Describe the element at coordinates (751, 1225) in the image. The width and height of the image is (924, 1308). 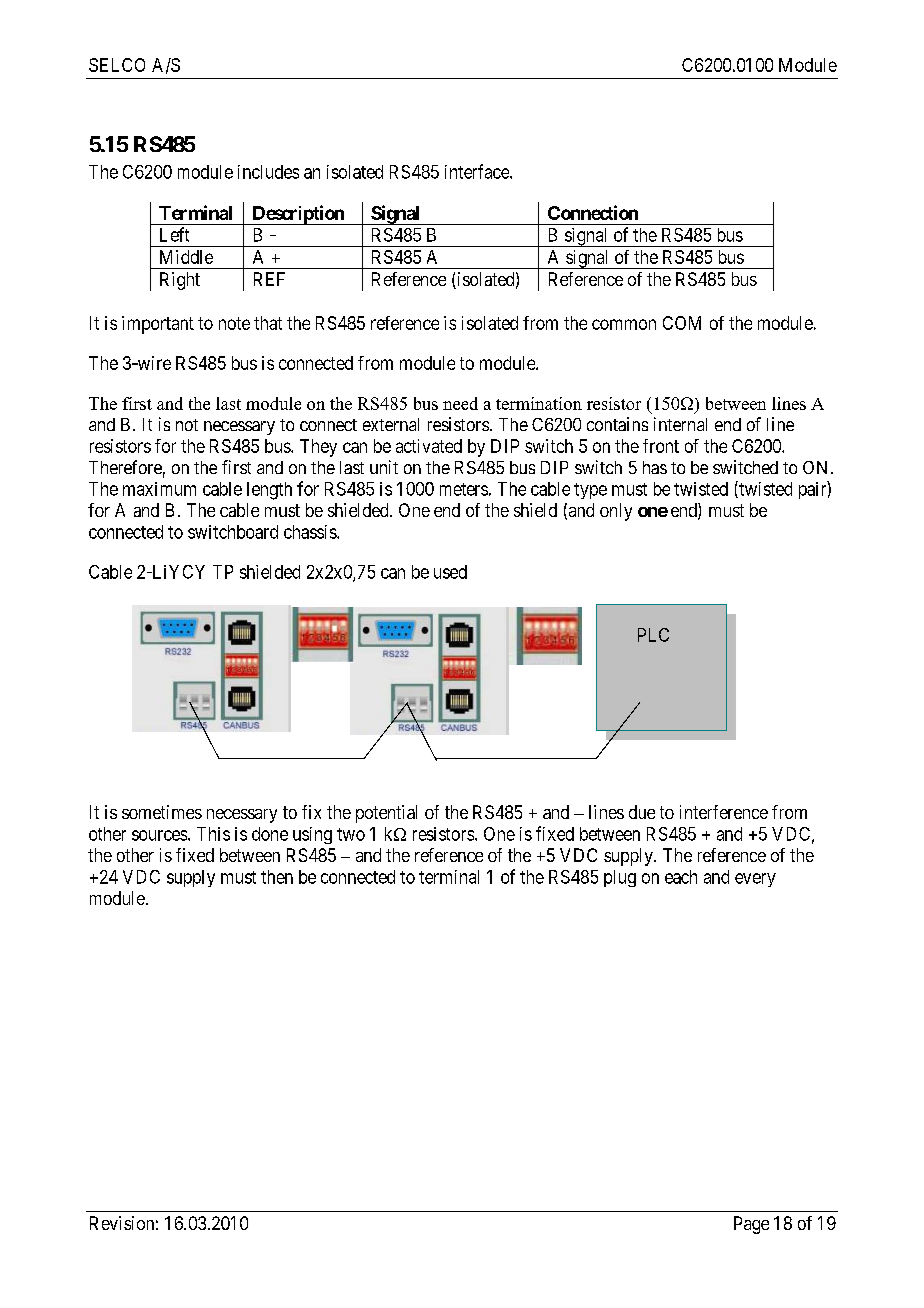
I see `Page` at that location.
